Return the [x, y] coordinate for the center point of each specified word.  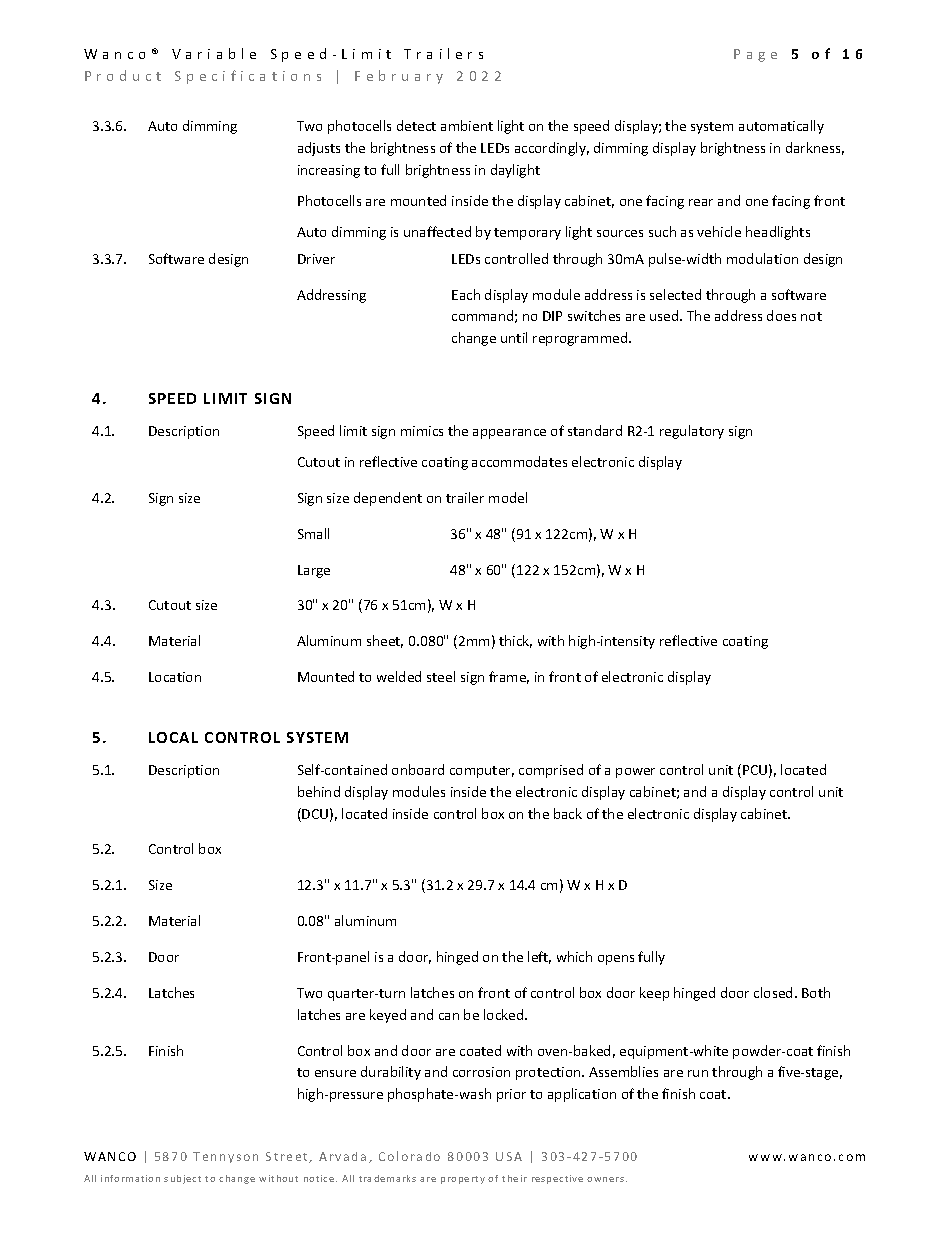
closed [773, 992]
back [568, 813]
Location [175, 677]
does [781, 315]
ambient [467, 125]
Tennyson [225, 1157]
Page [755, 55]
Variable [214, 53]
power [635, 773]
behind [319, 791]
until [514, 337]
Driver [316, 259]
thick [515, 641]
